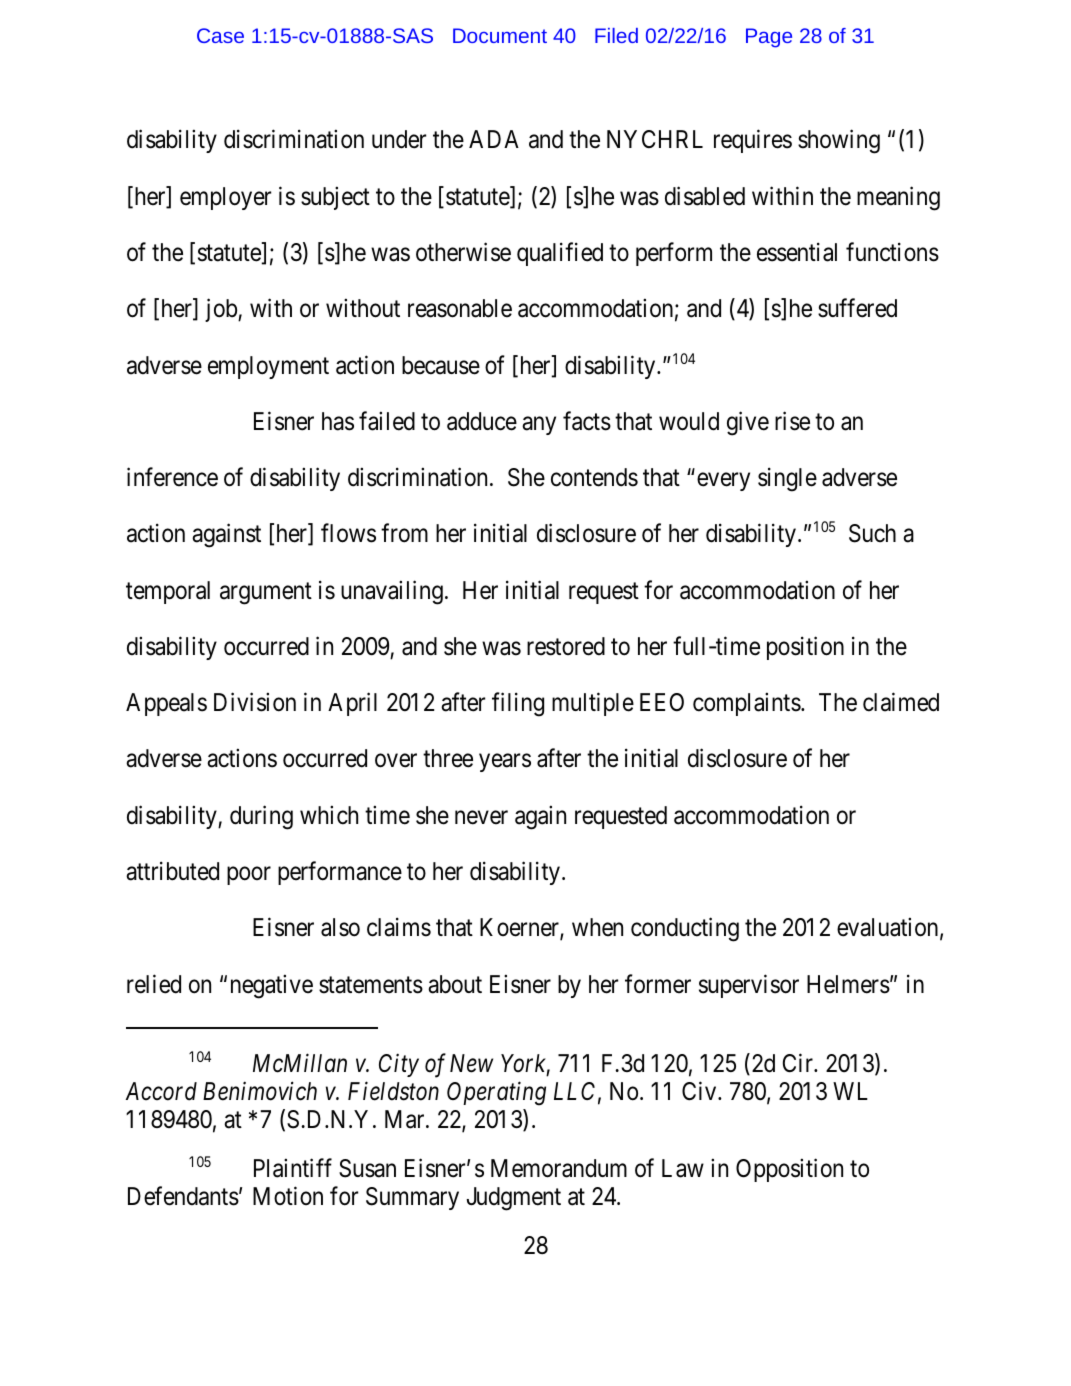  Describe the element at coordinates (481, 818) in the page. I see `never` at that location.
